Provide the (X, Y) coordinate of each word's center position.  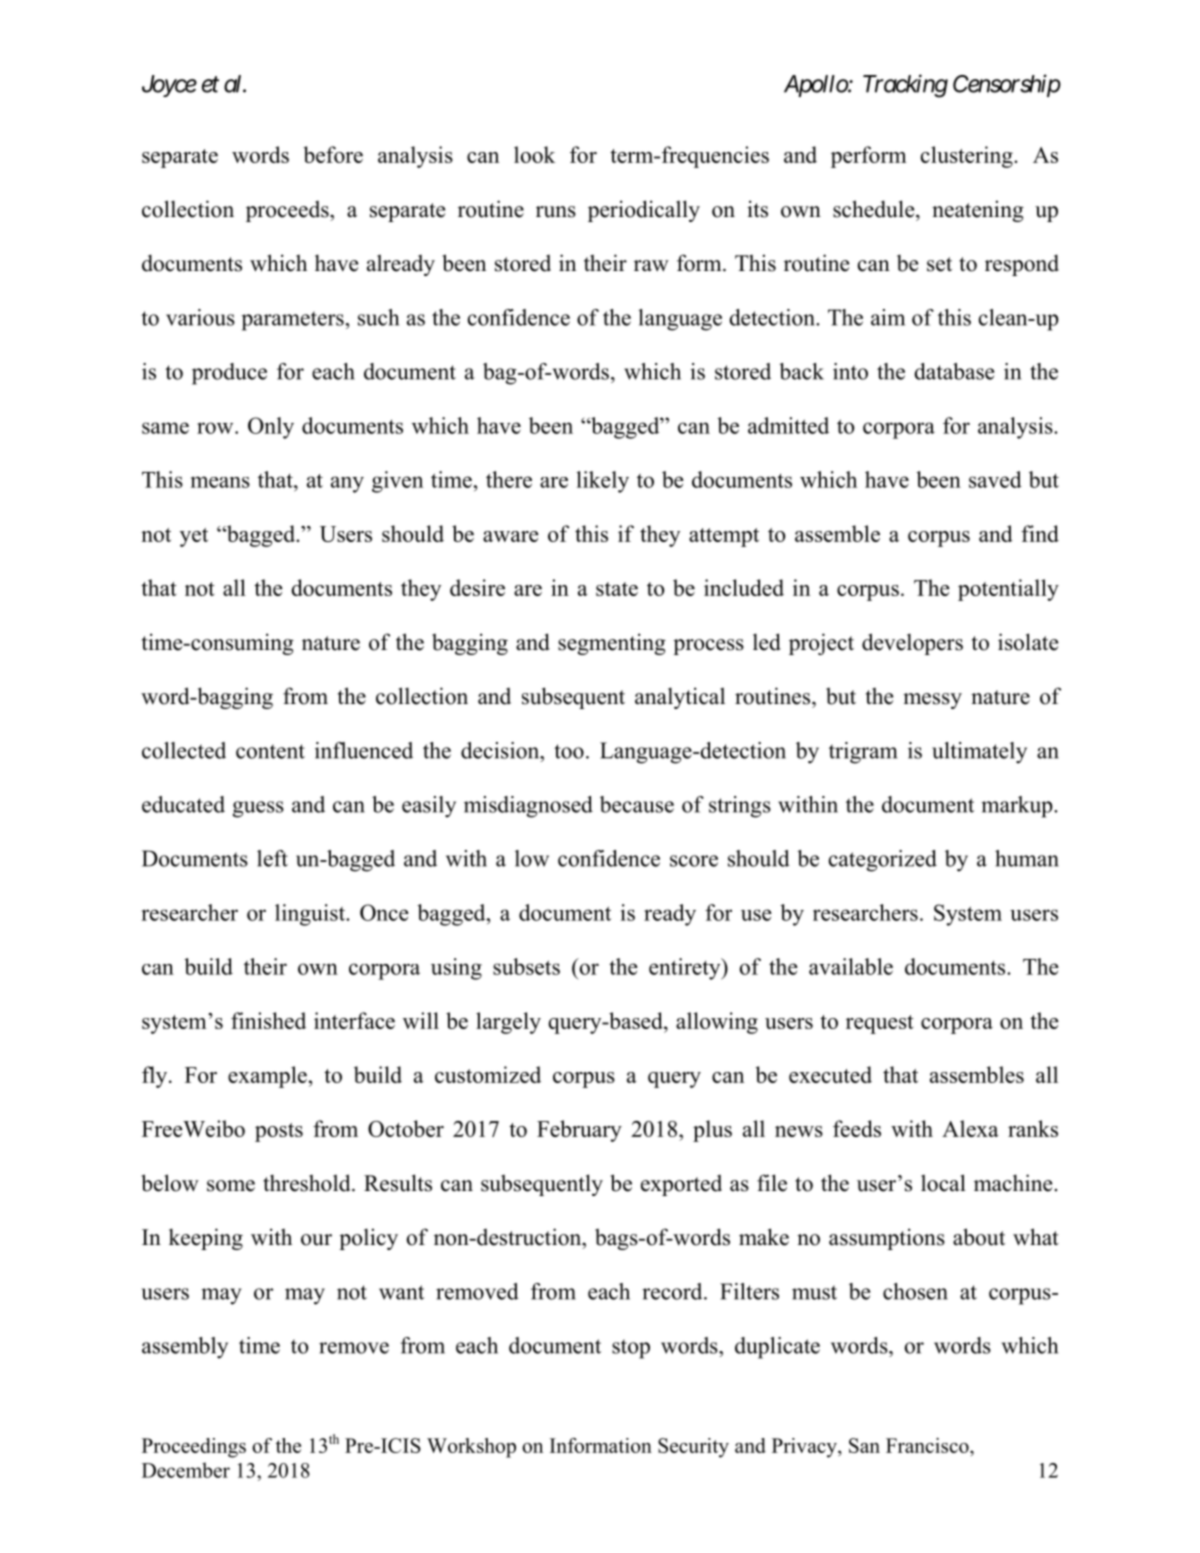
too (569, 751)
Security (693, 1448)
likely (602, 482)
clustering (968, 157)
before (333, 154)
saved (995, 479)
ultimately (979, 753)
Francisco (928, 1445)
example (267, 1077)
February (579, 1131)
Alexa (970, 1128)
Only (271, 428)
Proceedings (194, 1448)
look (534, 154)
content (270, 751)
